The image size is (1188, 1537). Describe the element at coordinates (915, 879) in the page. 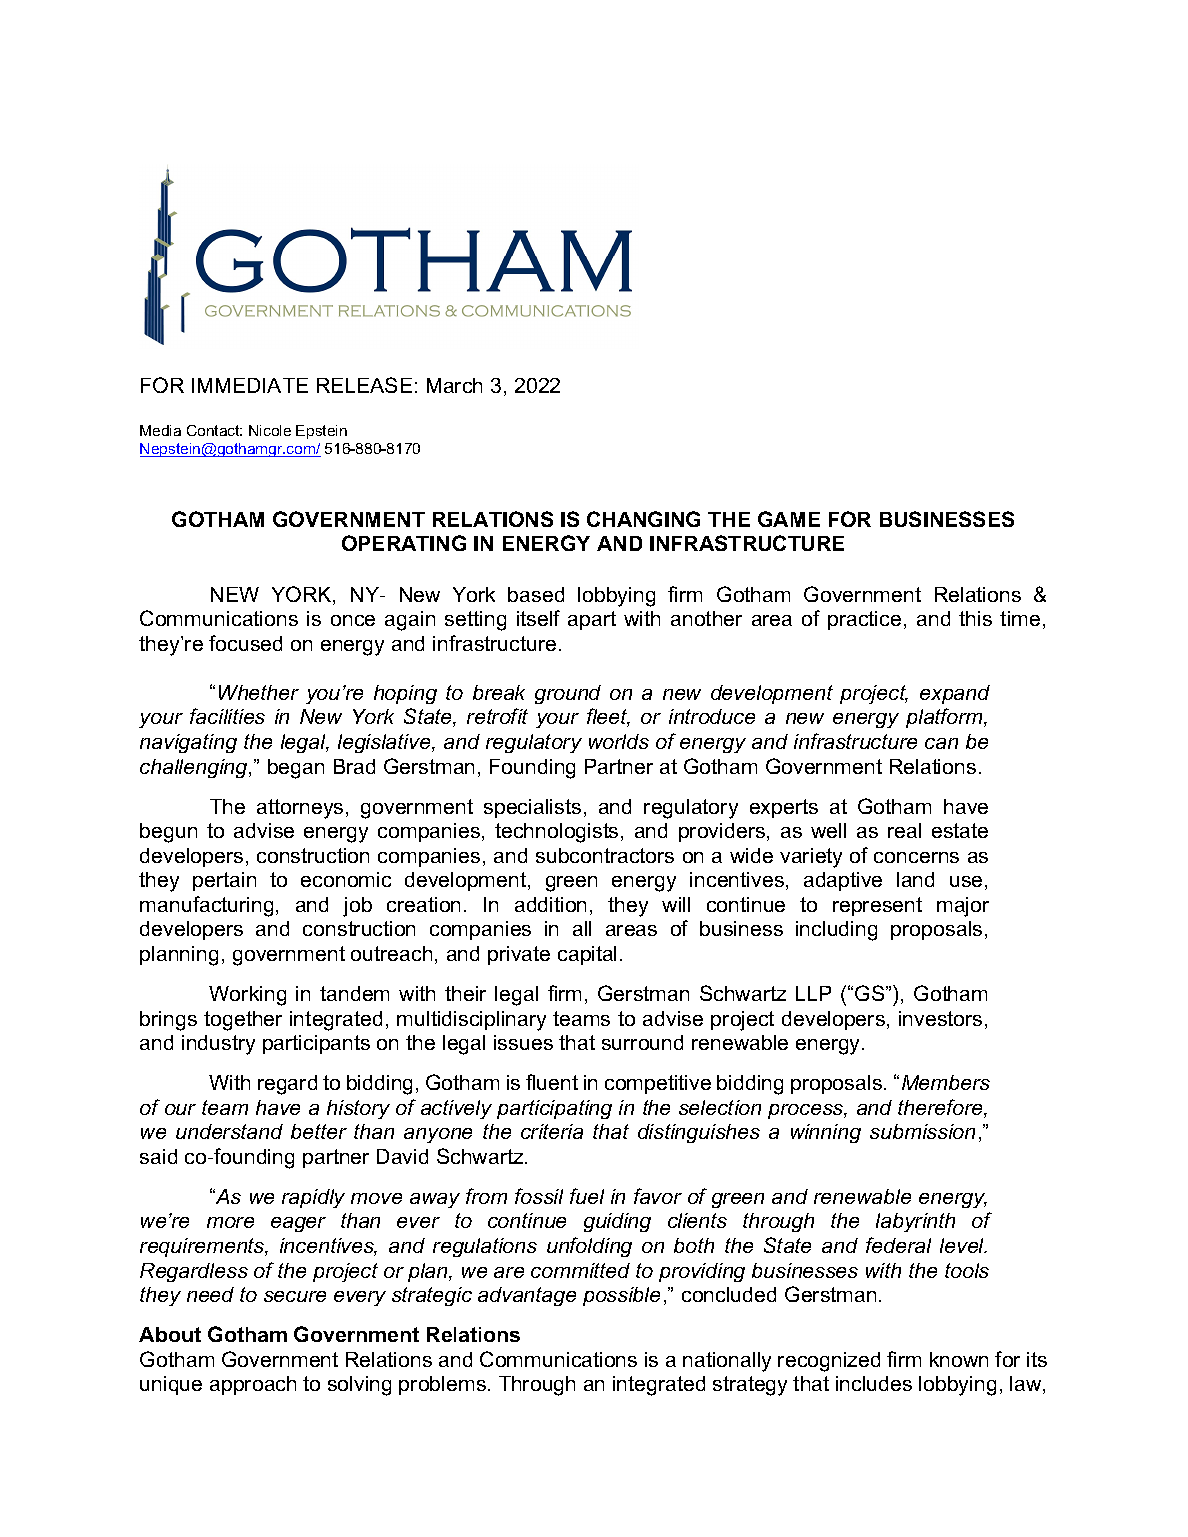

I see `land` at that location.
